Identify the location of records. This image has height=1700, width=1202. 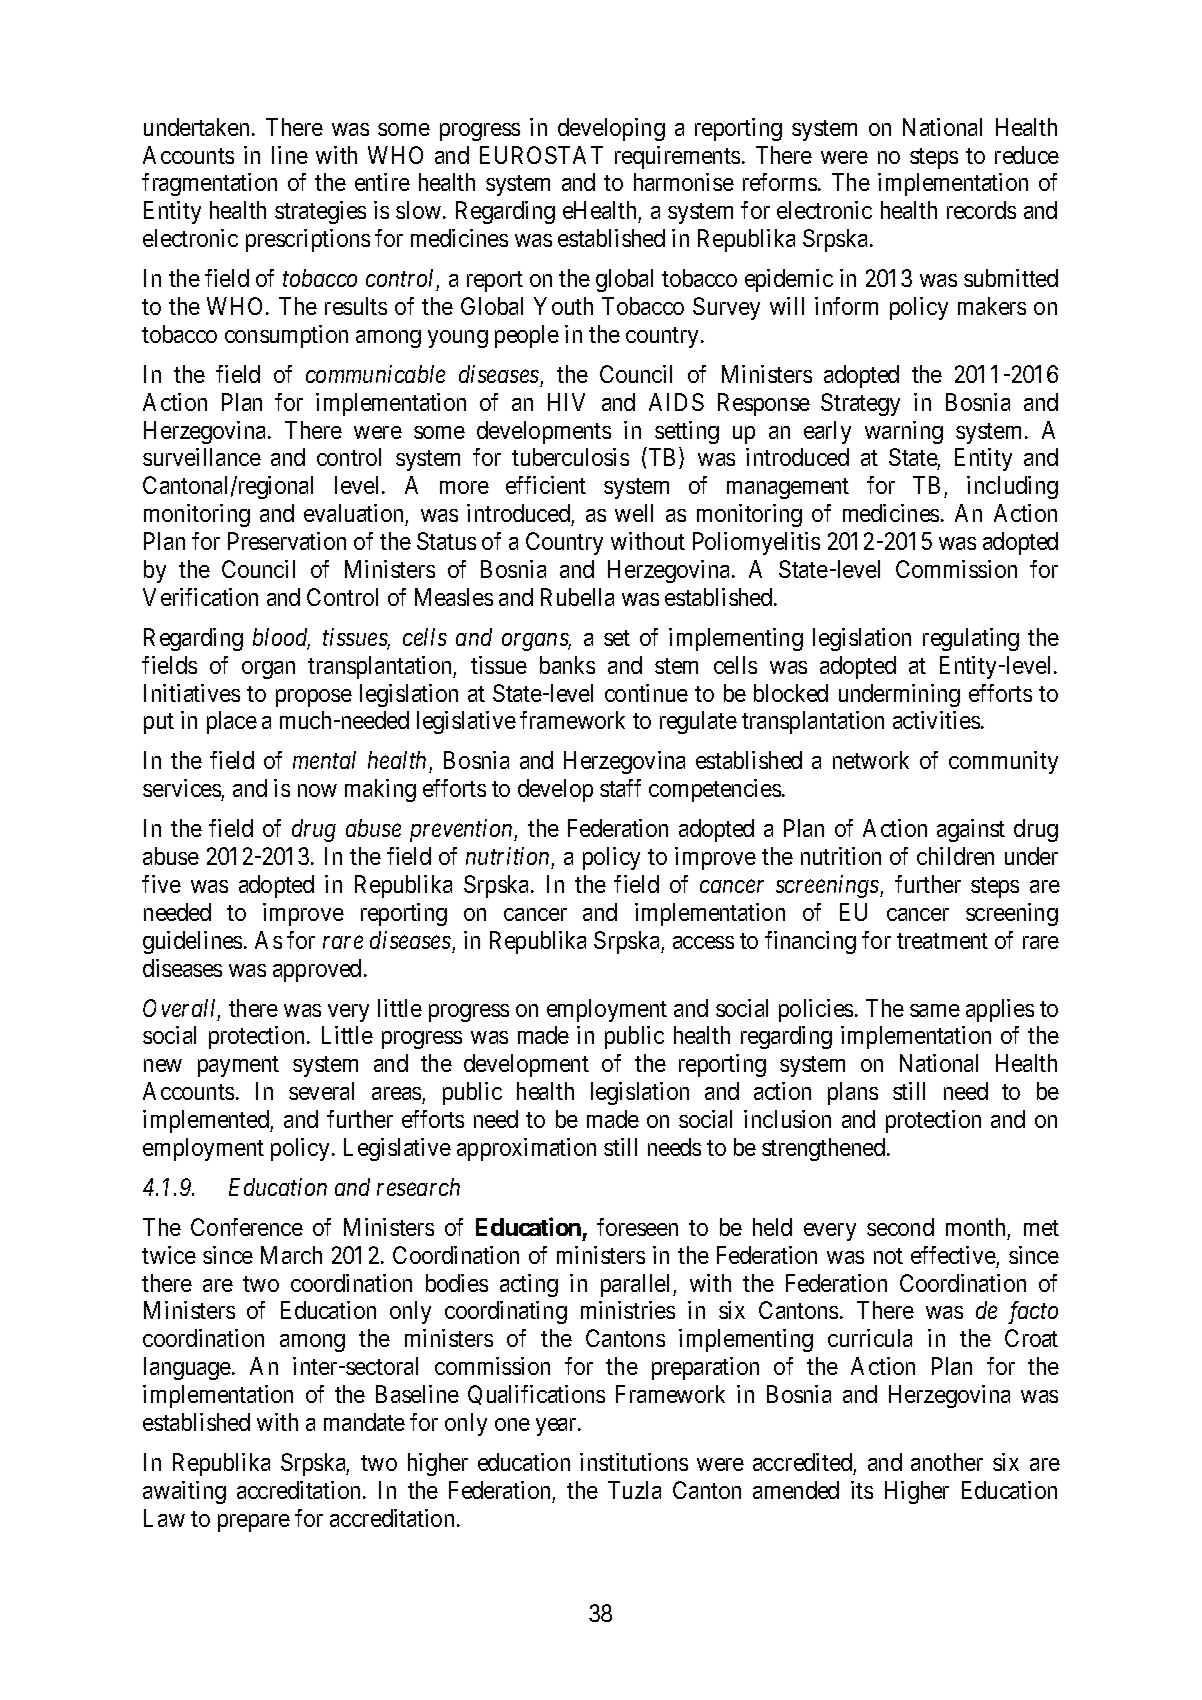
(981, 210).
